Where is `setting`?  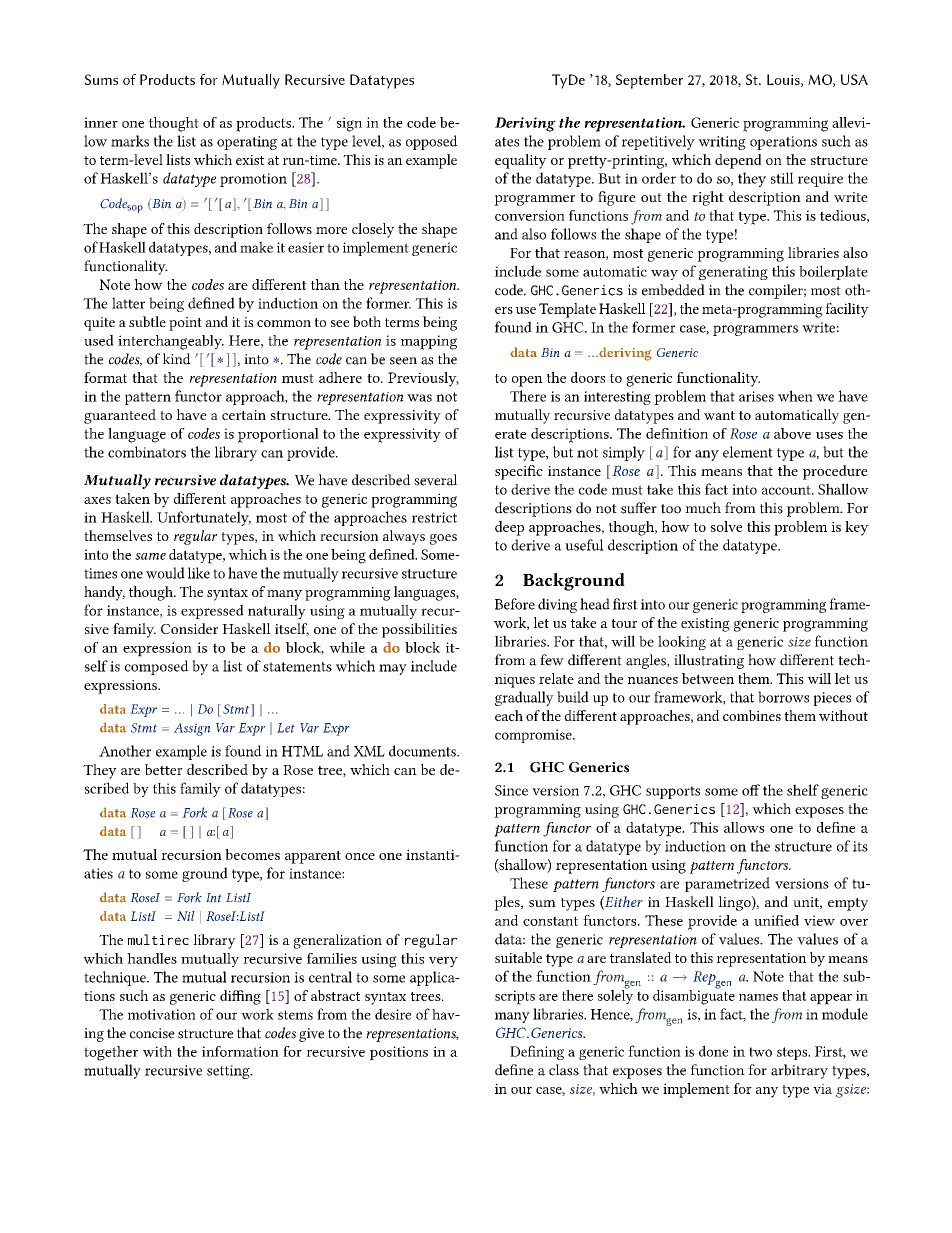
setting is located at coordinates (229, 1072).
